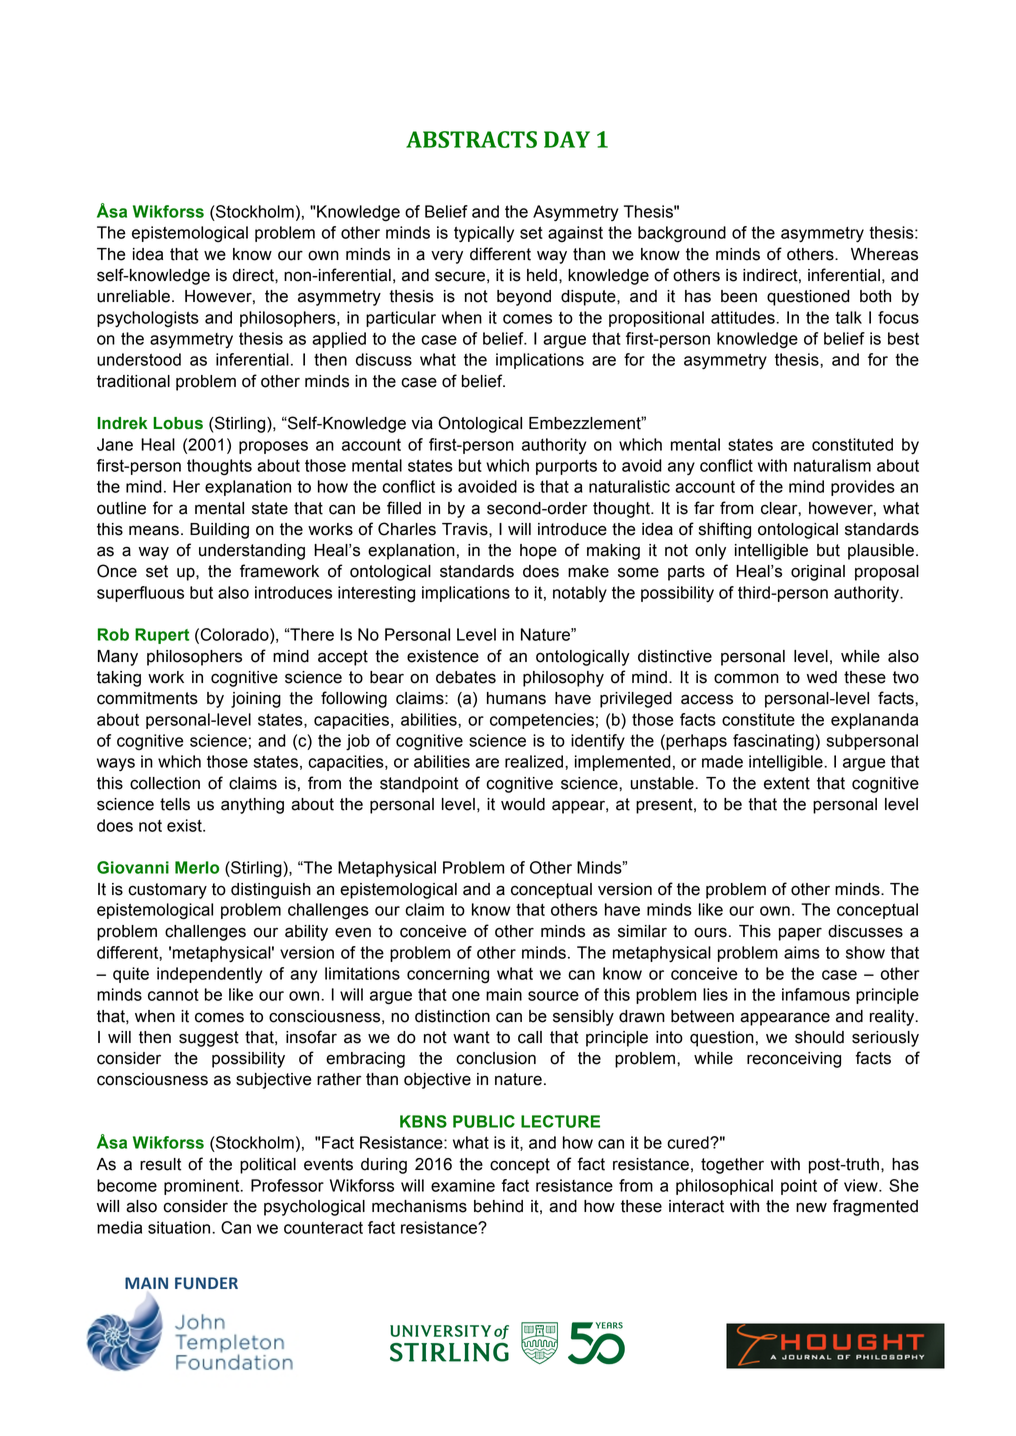  Describe the element at coordinates (167, 891) in the page. I see `customary` at that location.
